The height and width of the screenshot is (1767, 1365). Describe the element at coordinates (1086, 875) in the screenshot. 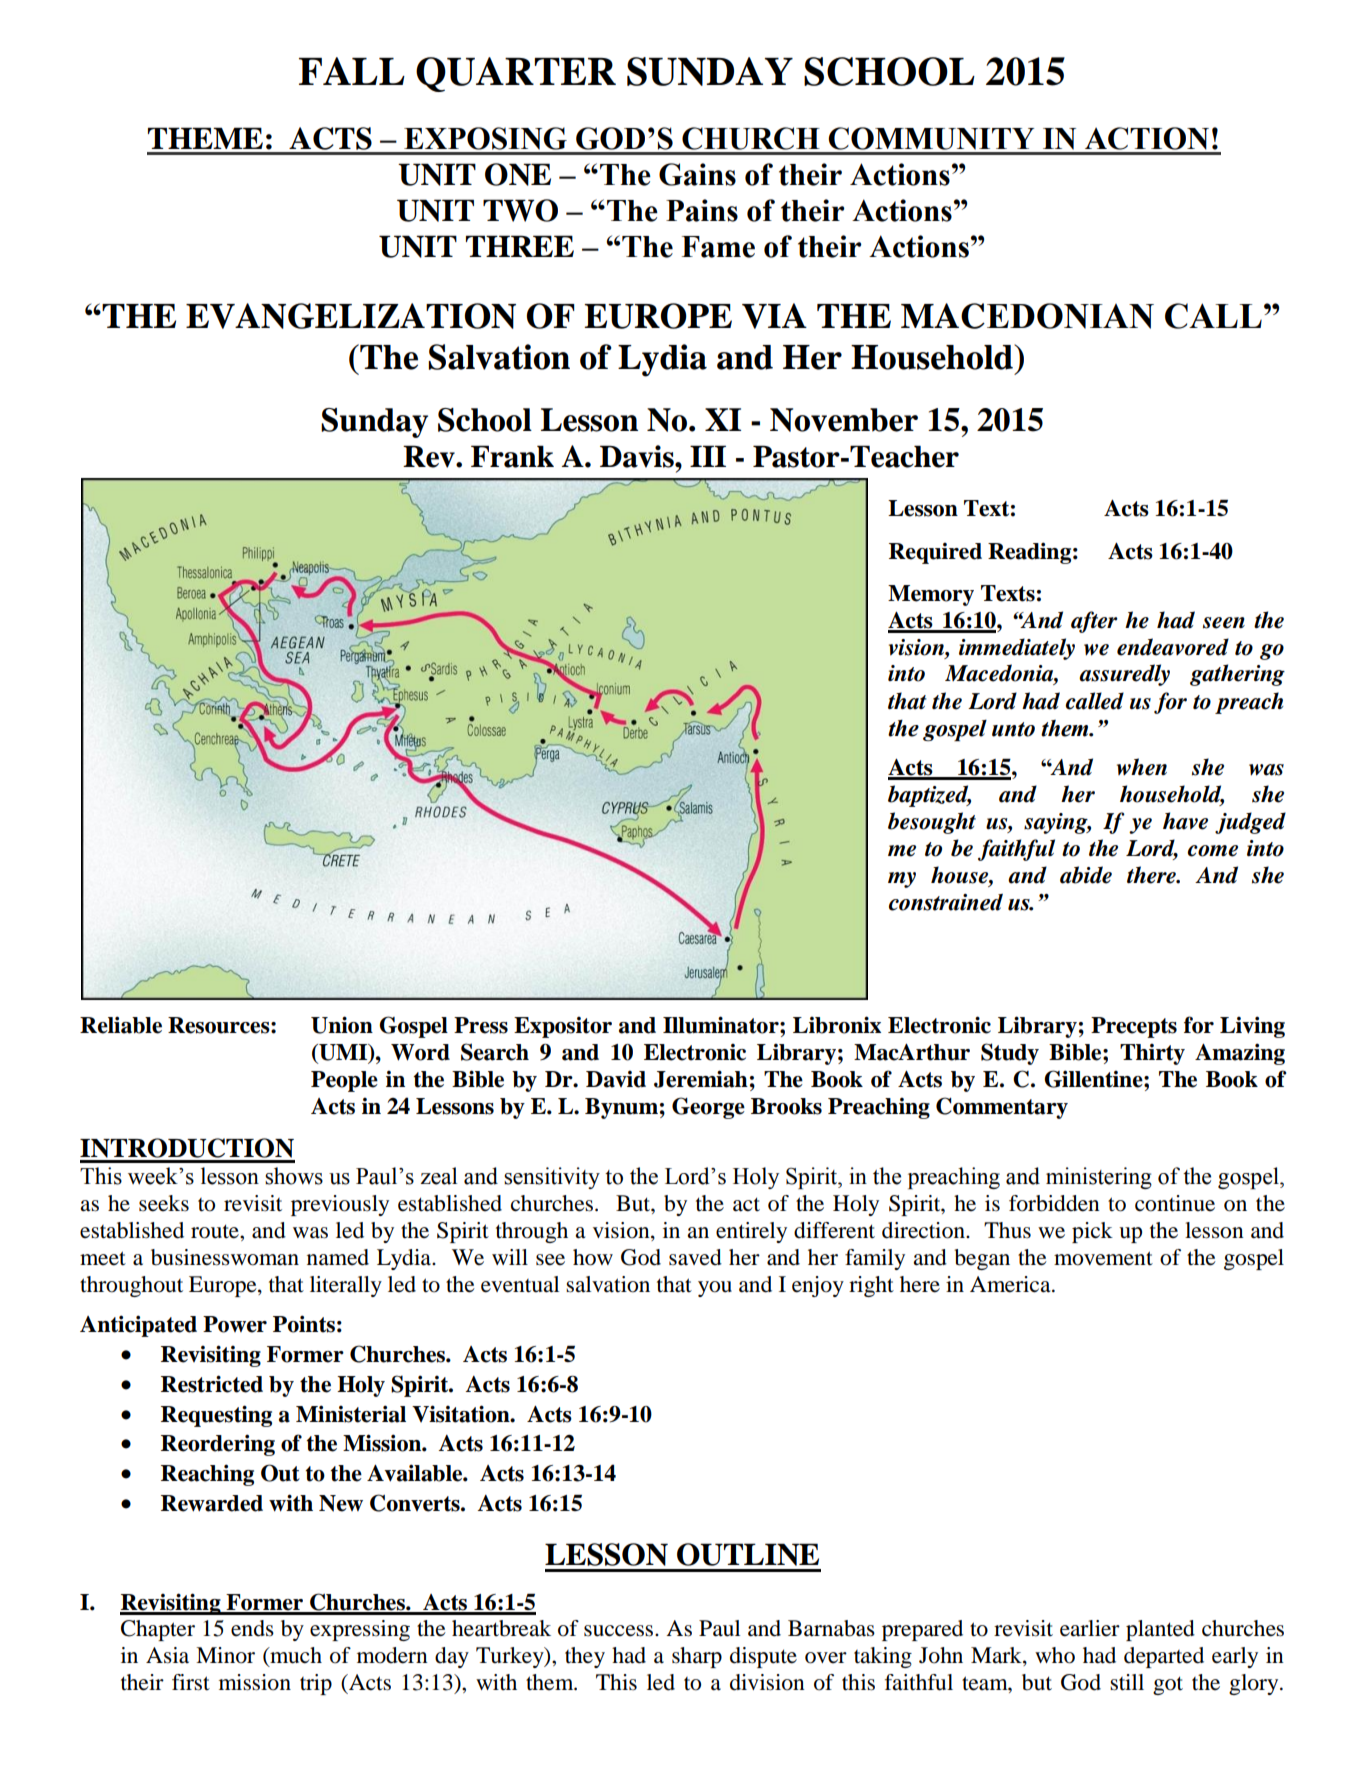

I see `abide` at that location.
